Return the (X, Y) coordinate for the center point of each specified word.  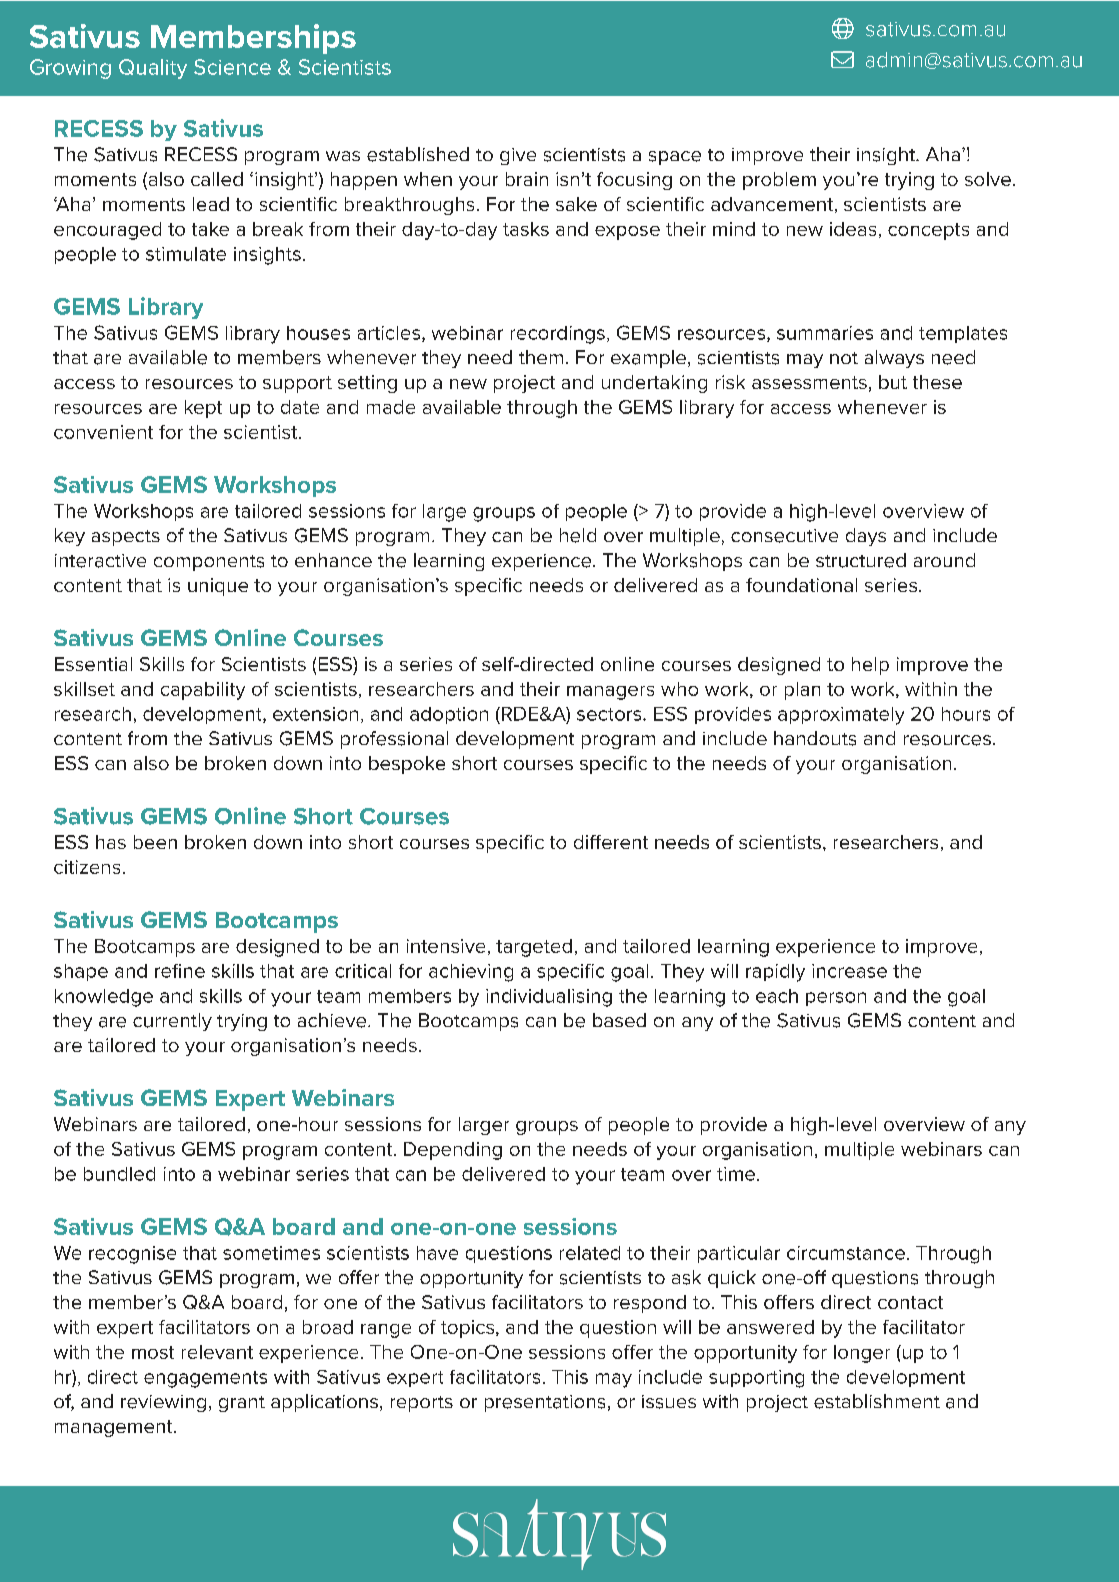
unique (218, 587)
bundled (119, 1174)
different (611, 842)
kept (203, 409)
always (894, 359)
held (578, 535)
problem (779, 181)
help (870, 666)
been (155, 842)
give (518, 156)
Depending (453, 1151)
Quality (153, 69)
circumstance (846, 1253)
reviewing (163, 1403)
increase (849, 971)
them (541, 357)
